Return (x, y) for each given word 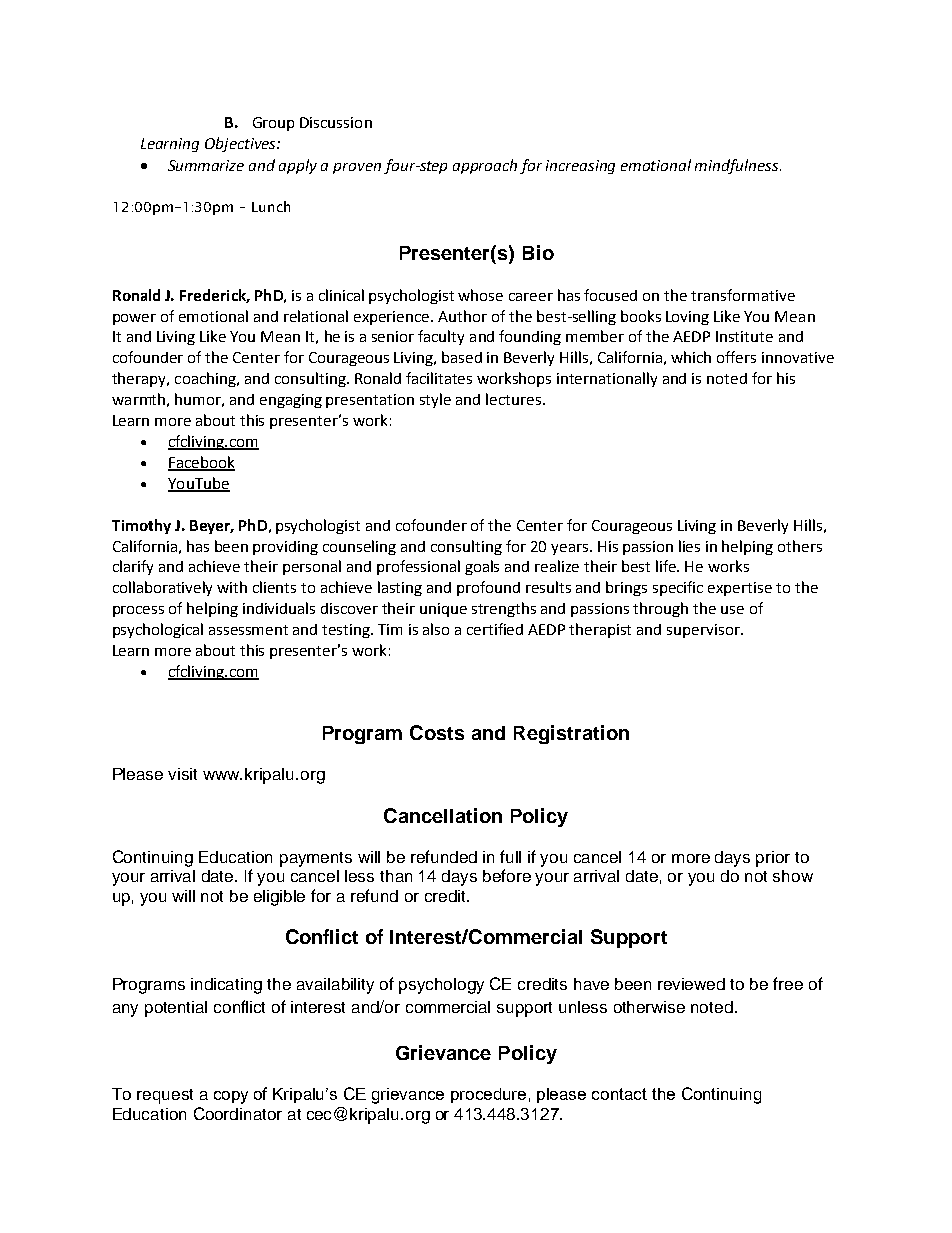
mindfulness (738, 166)
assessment (248, 630)
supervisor (704, 631)
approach (485, 166)
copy (231, 1097)
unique (443, 610)
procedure (488, 1095)
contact (619, 1094)
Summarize (206, 165)
